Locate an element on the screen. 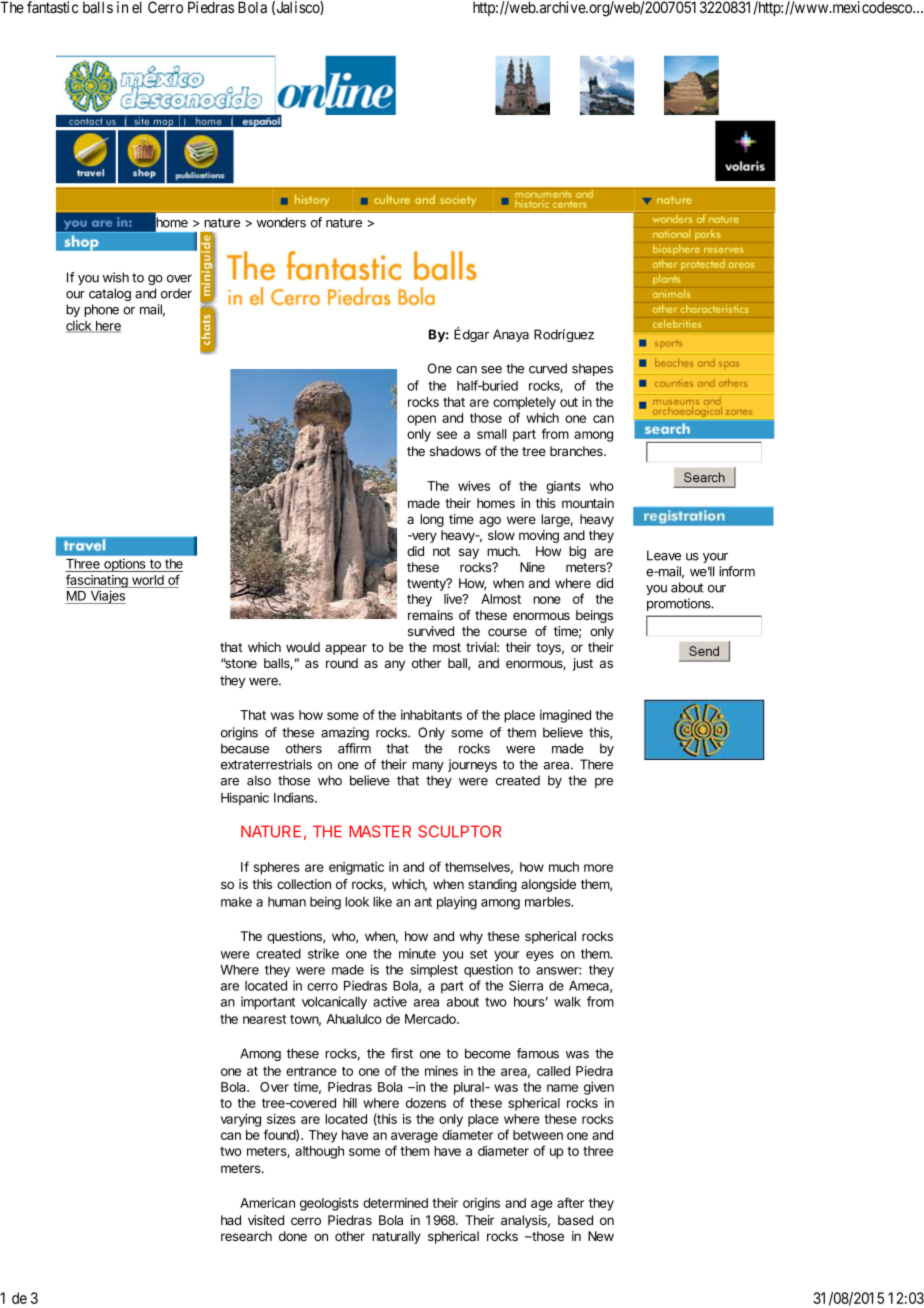 This screenshot has width=924, height=1308. click is located at coordinates (80, 326).
